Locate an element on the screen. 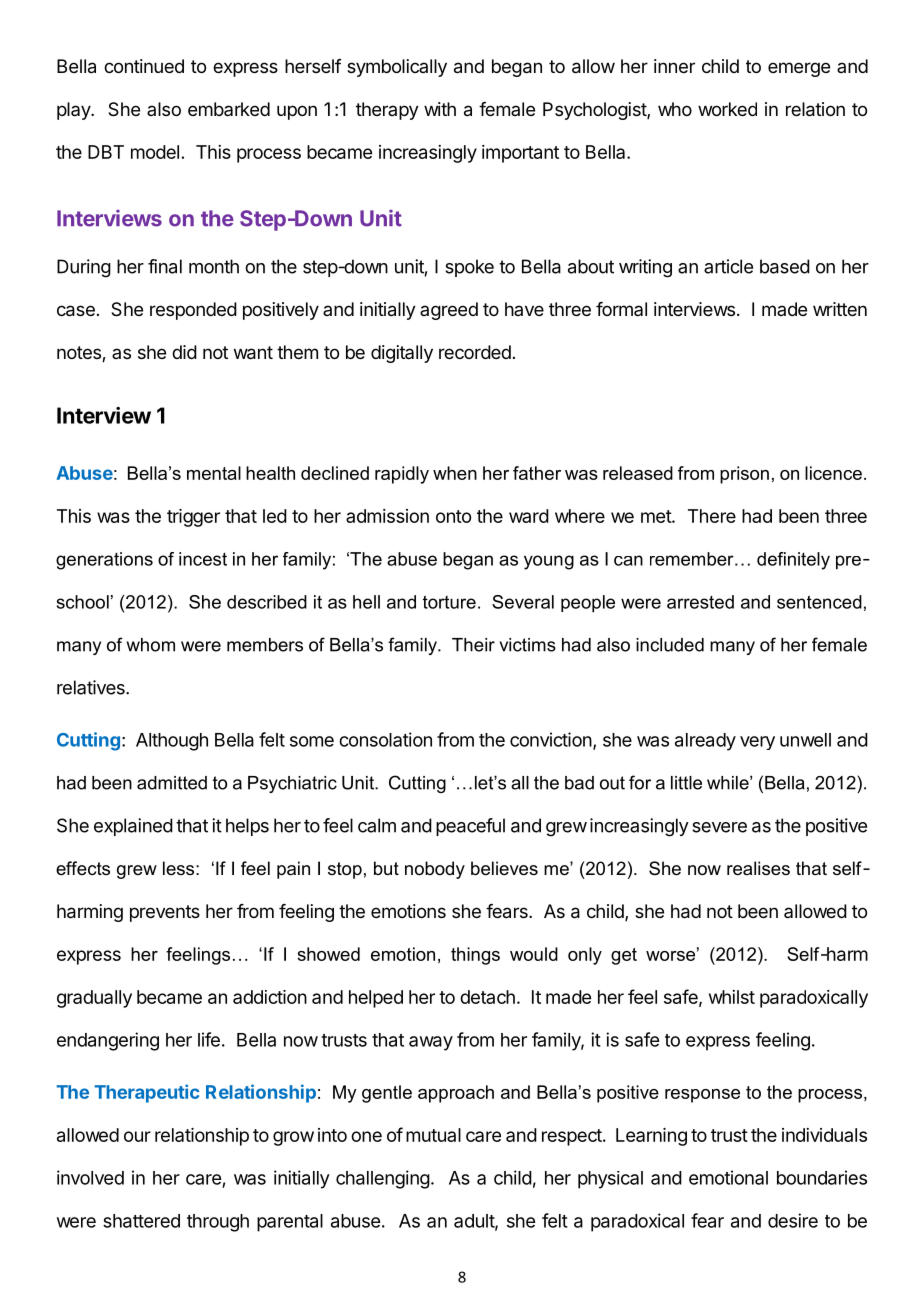  shattered is located at coordinates (141, 1221).
